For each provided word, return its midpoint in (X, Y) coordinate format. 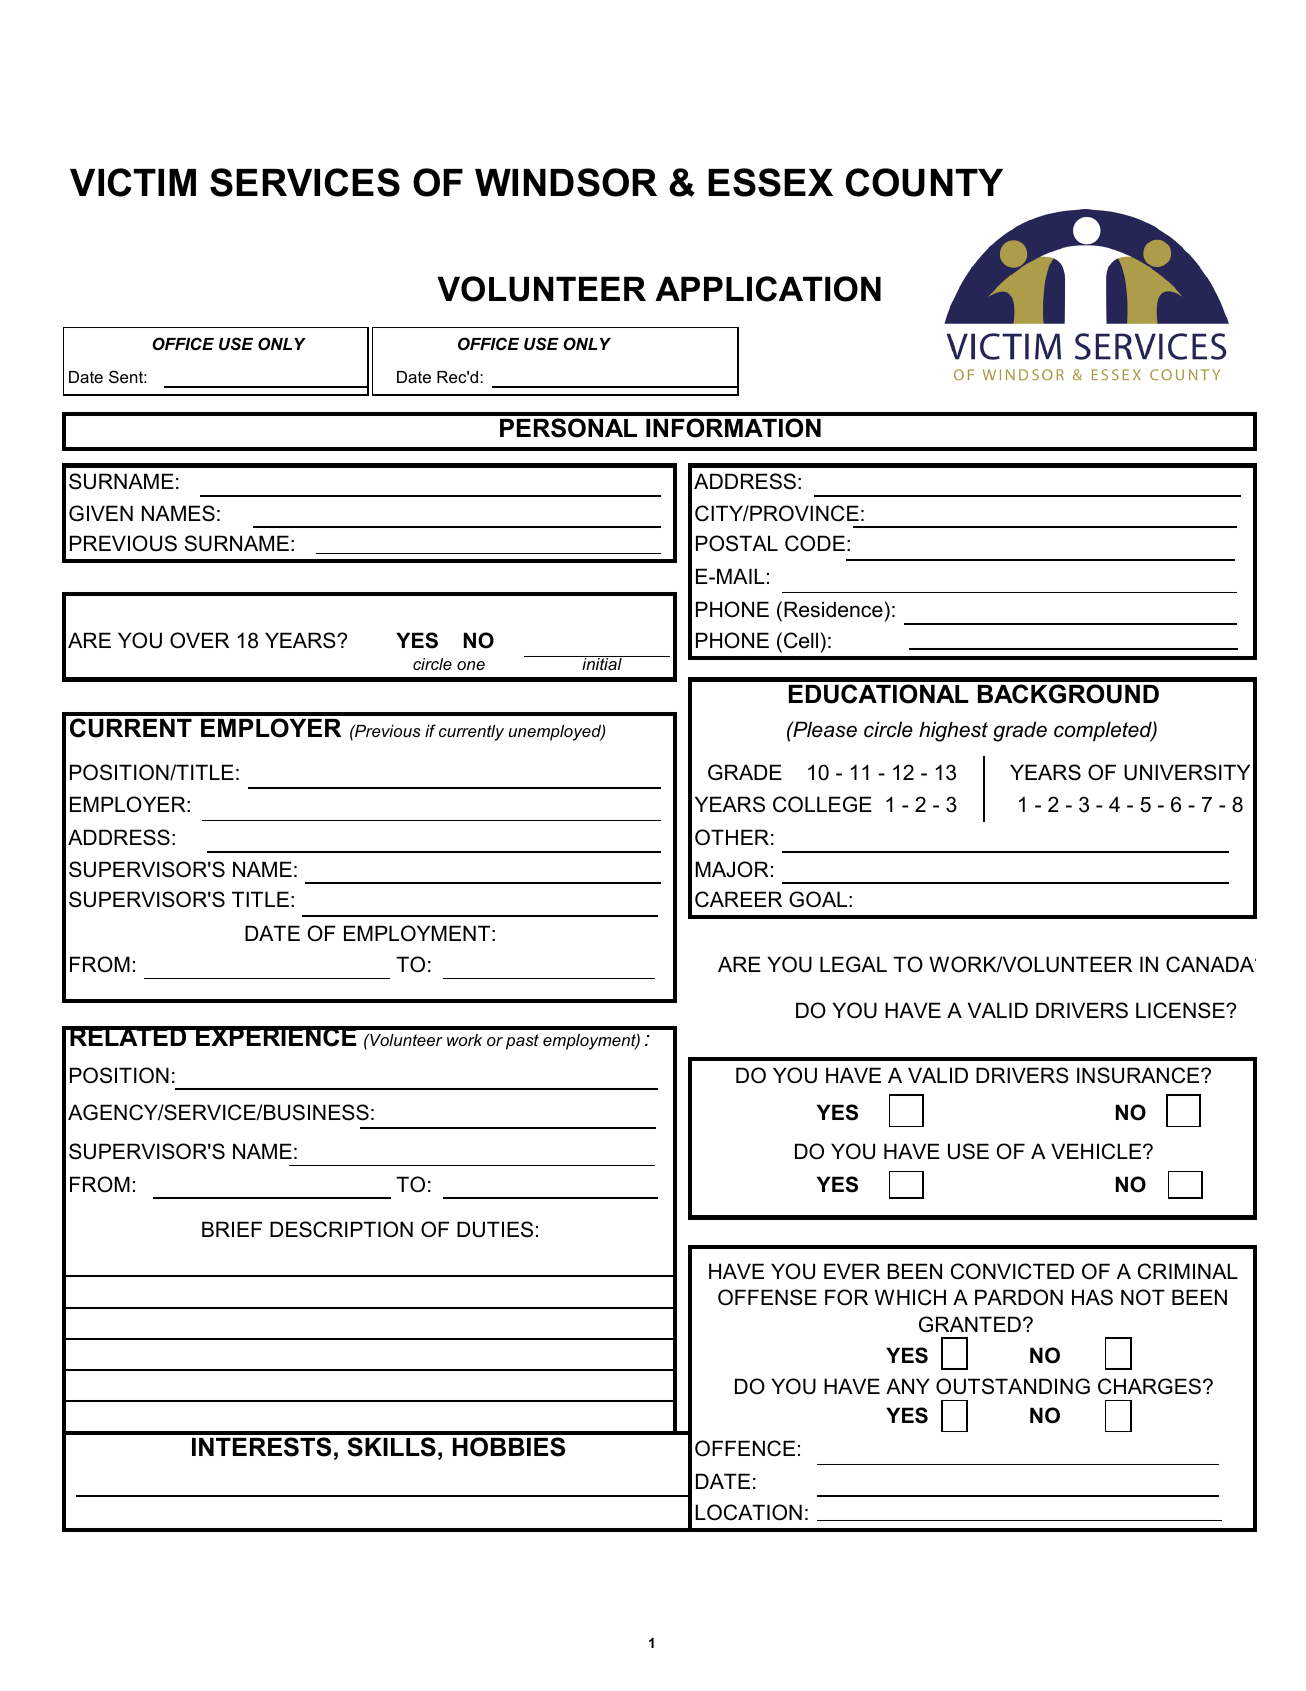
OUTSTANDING (1013, 1386)
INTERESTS (261, 1447)
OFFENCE (745, 1448)
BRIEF (232, 1229)
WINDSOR (566, 182)
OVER (199, 640)
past (522, 1042)
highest (953, 731)
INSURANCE (1139, 1075)
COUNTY (924, 182)
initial (602, 663)
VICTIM (133, 182)
